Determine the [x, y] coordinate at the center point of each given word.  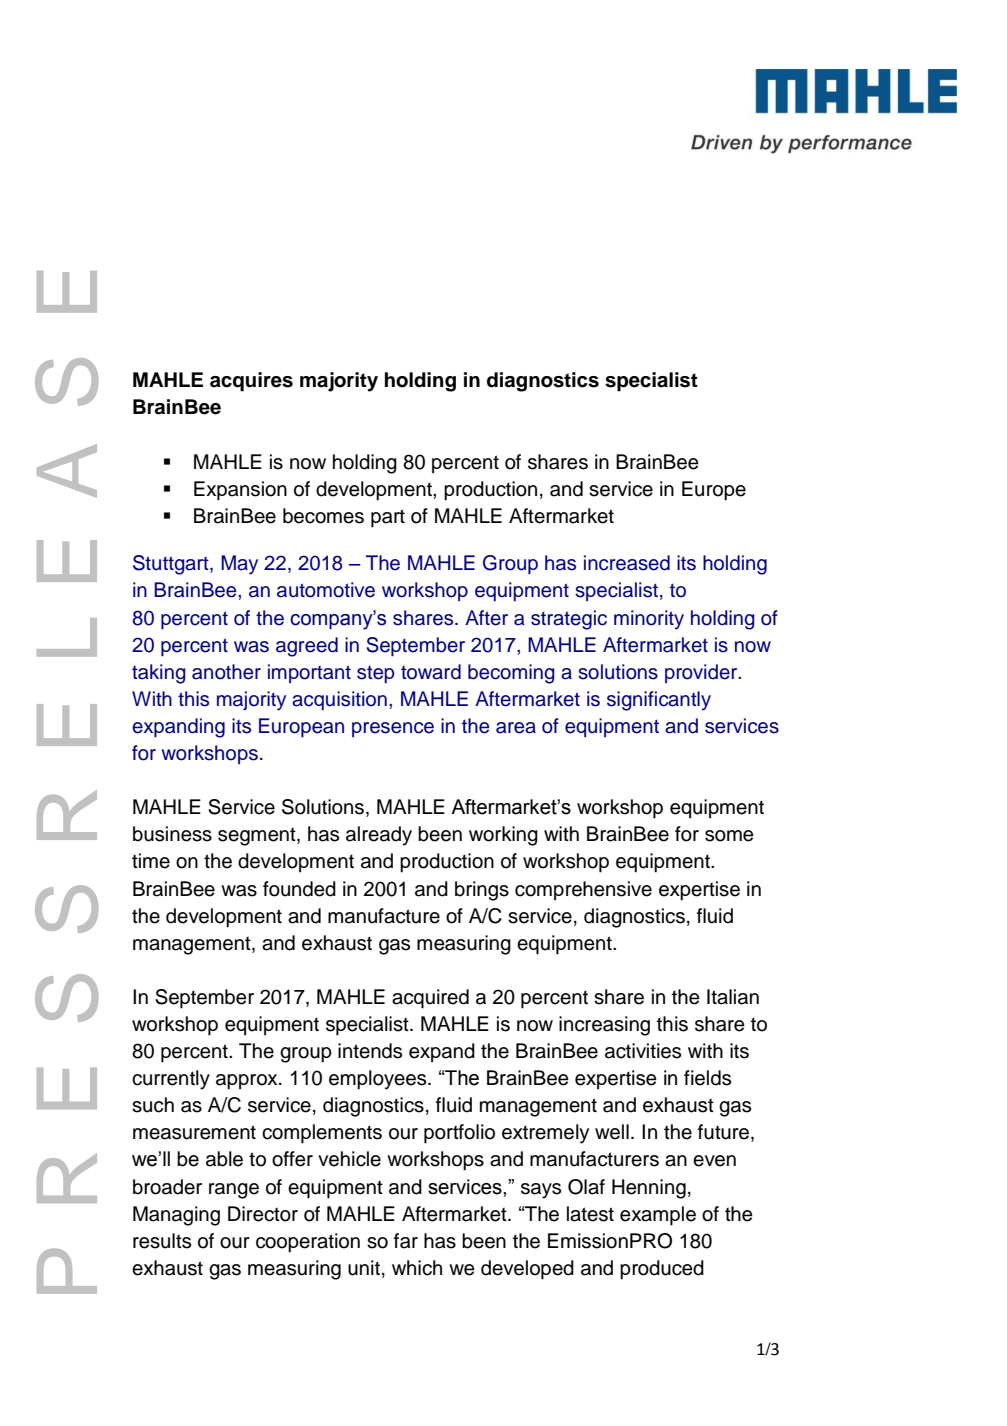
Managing [176, 1216]
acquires [251, 382]
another [226, 672]
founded [299, 889]
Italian [733, 997]
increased [627, 563]
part [388, 518]
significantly [659, 701]
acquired [430, 999]
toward [431, 672]
